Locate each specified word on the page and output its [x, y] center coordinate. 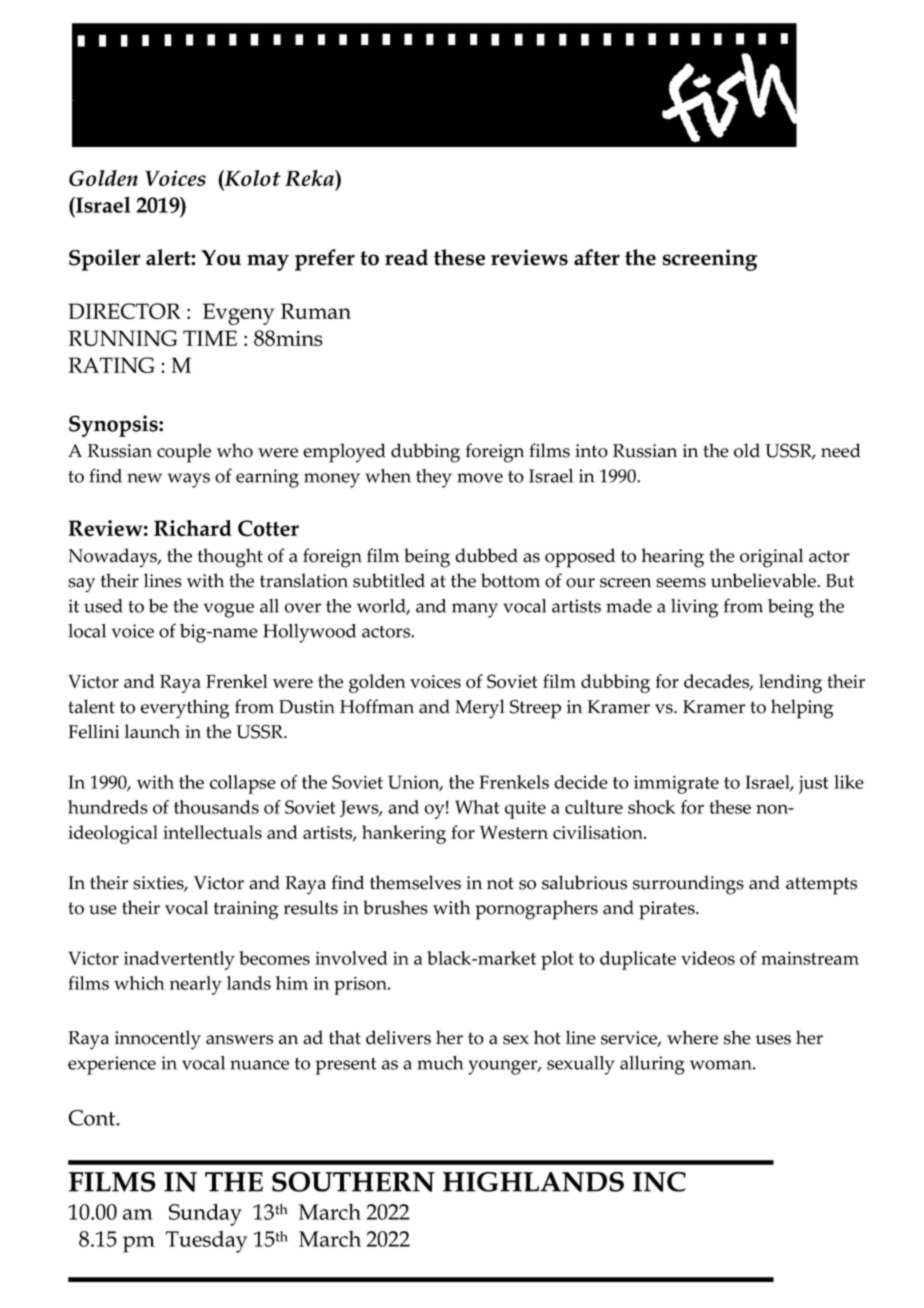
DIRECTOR [124, 311]
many [475, 610]
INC [659, 1182]
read [406, 257]
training [246, 910]
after [597, 257]
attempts [821, 886]
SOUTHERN [353, 1182]
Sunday [205, 1214]
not [500, 883]
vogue [229, 610]
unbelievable [764, 580]
